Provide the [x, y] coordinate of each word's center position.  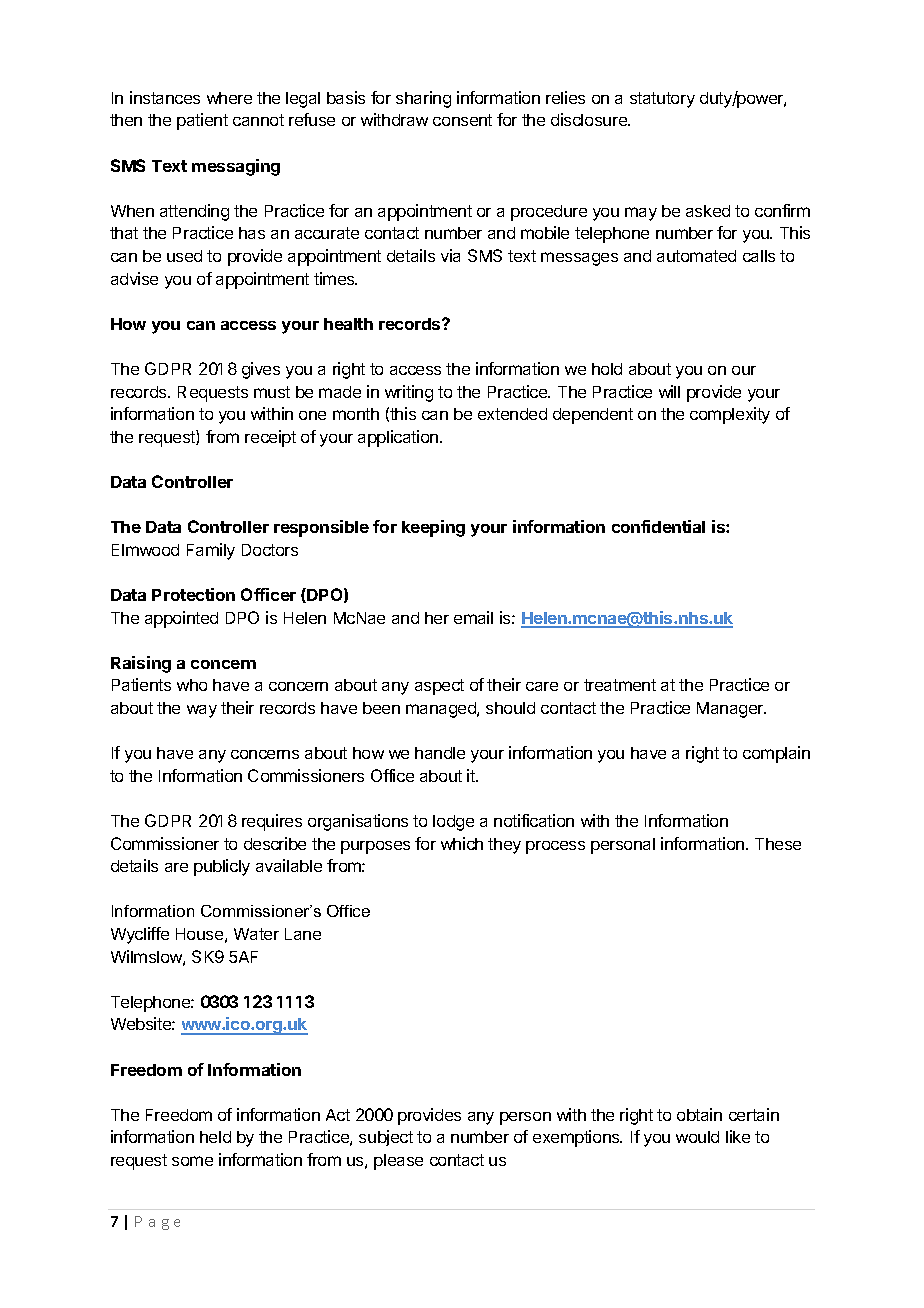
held [215, 1137]
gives [261, 370]
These [778, 844]
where [229, 98]
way [202, 711]
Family [211, 551]
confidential [658, 526]
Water [256, 934]
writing [409, 393]
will [669, 391]
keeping [433, 528]
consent [462, 120]
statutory [662, 100]
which [462, 843]
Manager [731, 710]
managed [442, 710]
